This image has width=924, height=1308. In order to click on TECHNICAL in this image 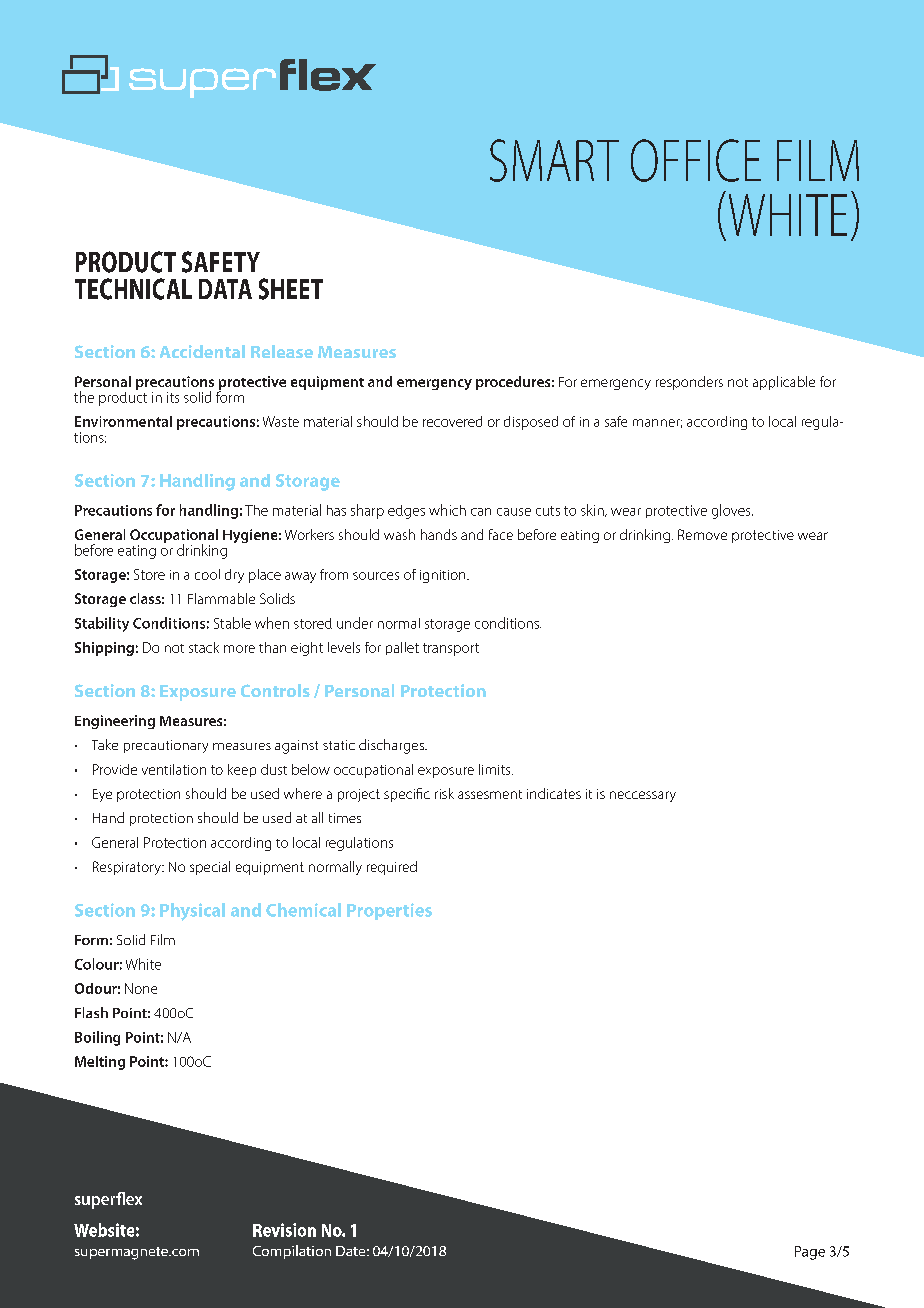, I will do `click(133, 289)`.
